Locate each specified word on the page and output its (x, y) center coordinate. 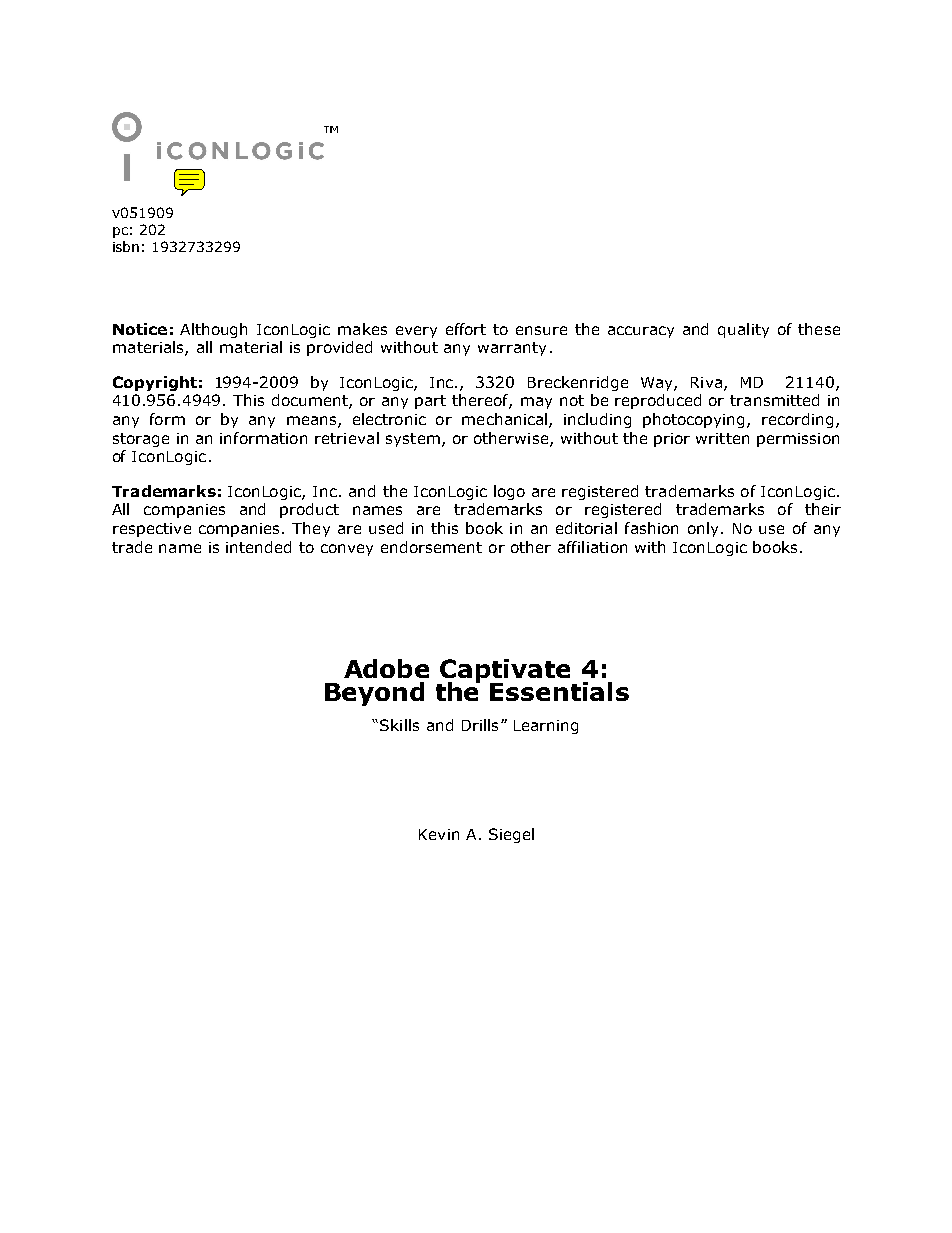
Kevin (439, 834)
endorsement (431, 547)
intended (258, 547)
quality (743, 330)
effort (466, 329)
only (703, 529)
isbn (126, 246)
